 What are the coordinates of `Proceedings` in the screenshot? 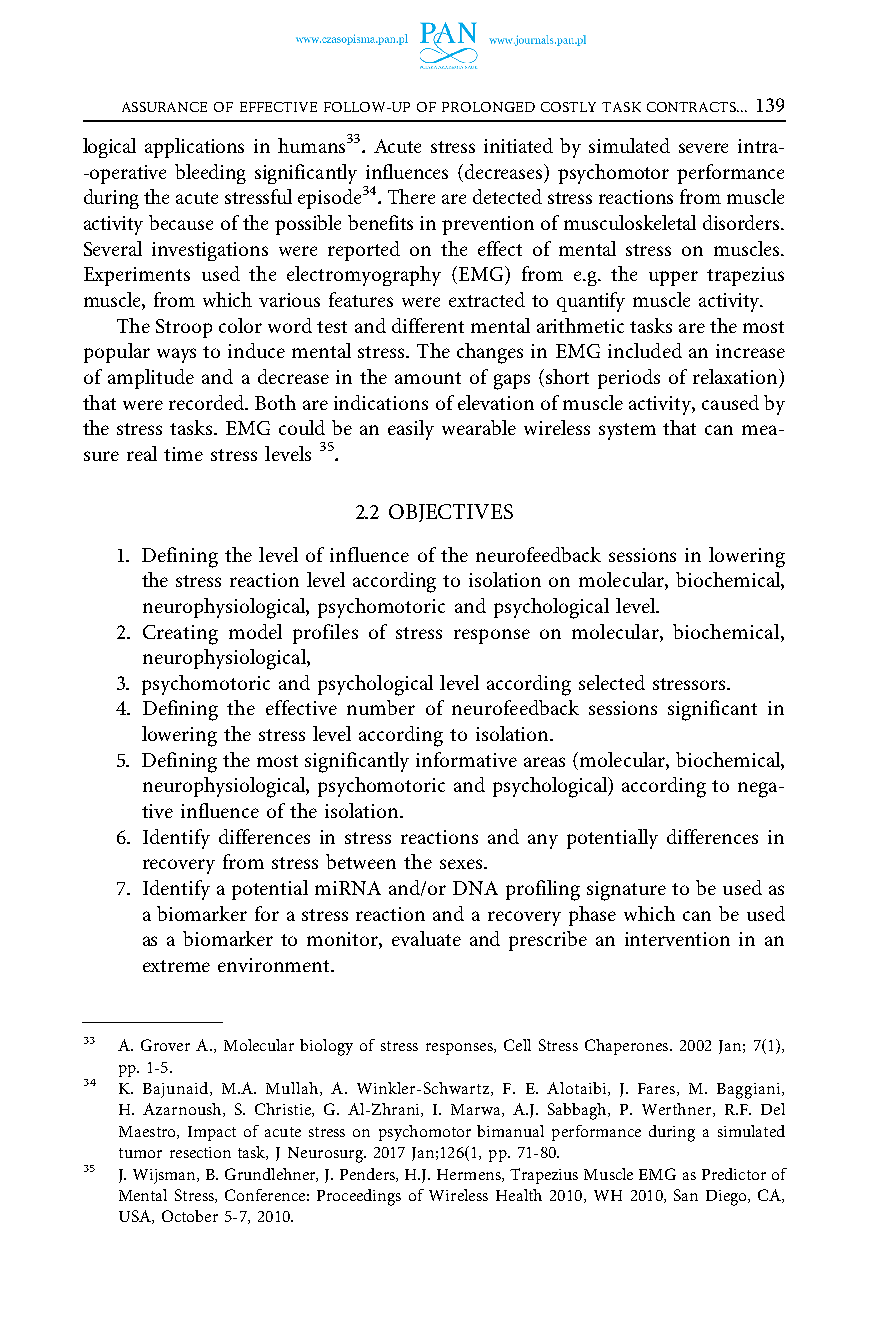 It's located at (359, 1197).
